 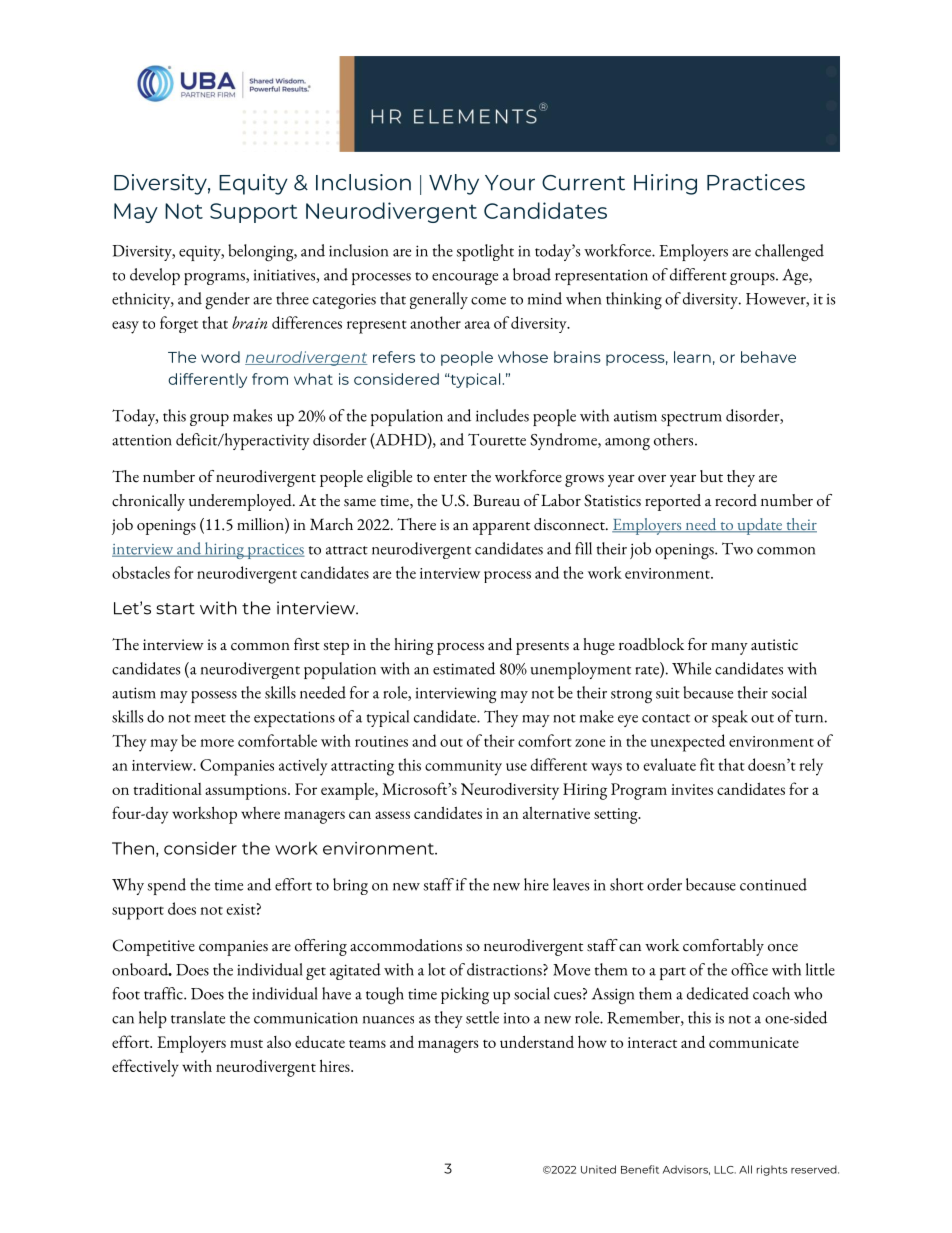 What do you see at coordinates (711, 476) in the screenshot?
I see `but` at bounding box center [711, 476].
